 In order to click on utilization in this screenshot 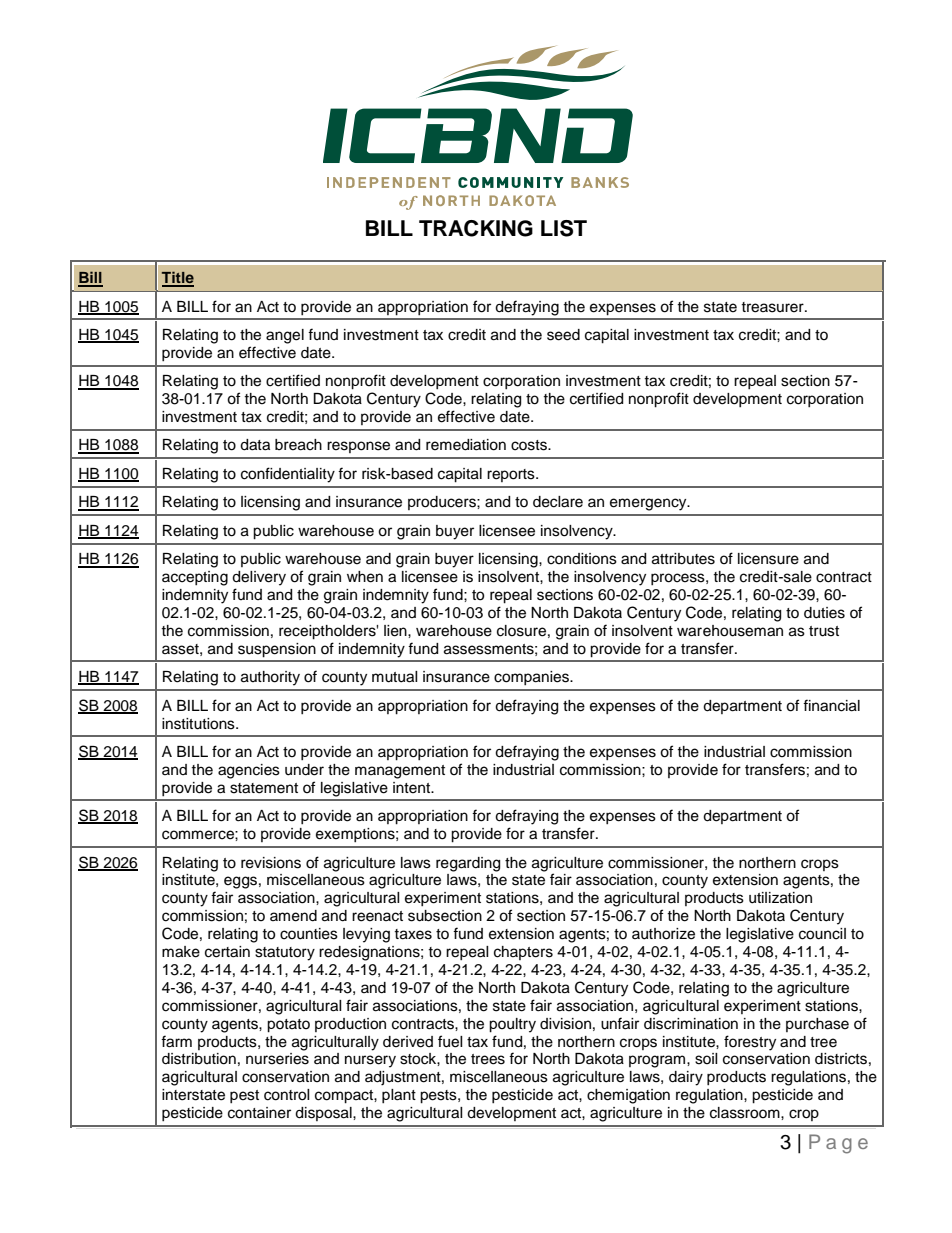, I will do `click(780, 898)`.
